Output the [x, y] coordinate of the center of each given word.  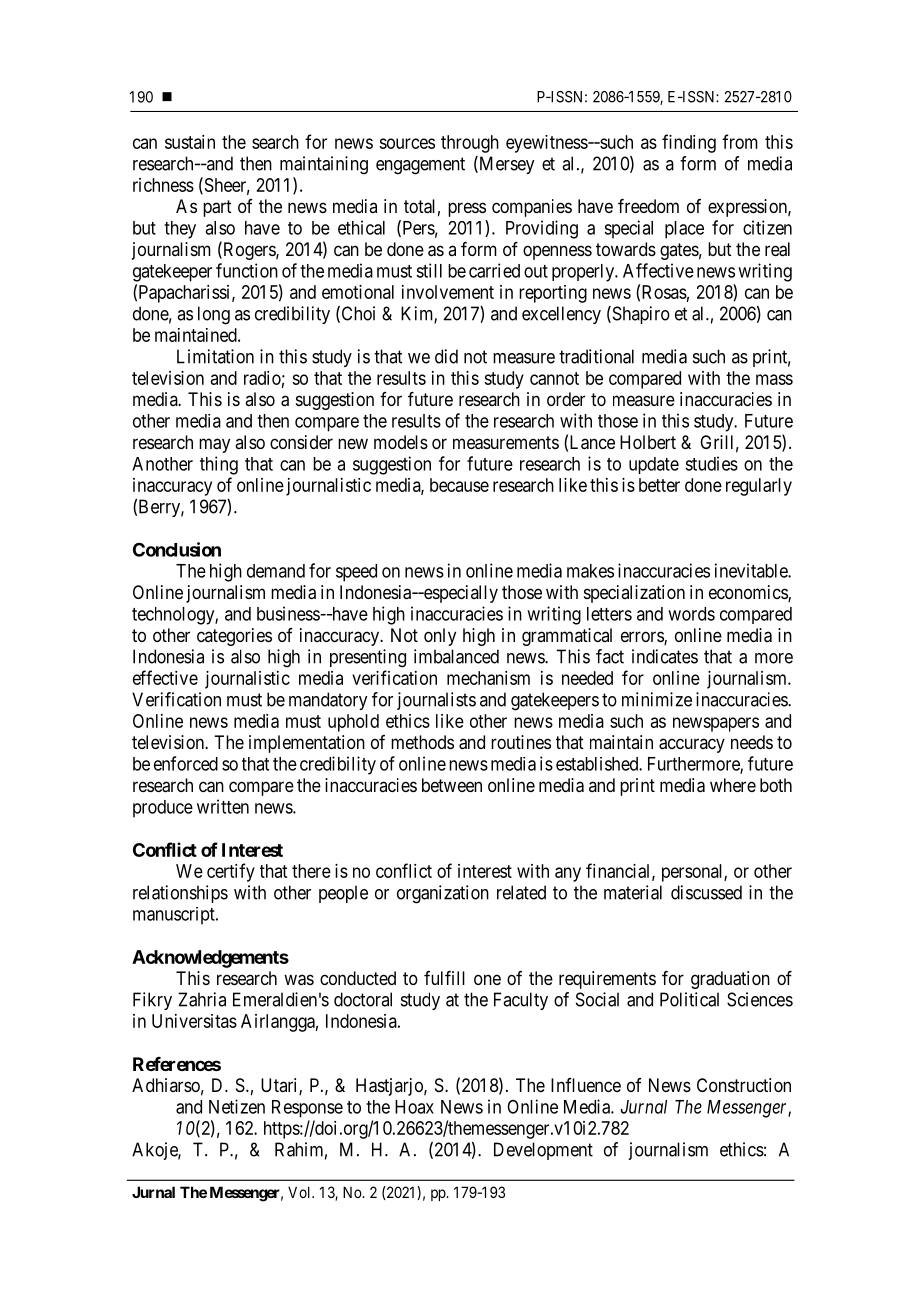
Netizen [237, 1106]
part [217, 208]
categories [234, 637]
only [440, 637]
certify [231, 872]
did [446, 356]
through [470, 144]
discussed [706, 892]
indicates [665, 656]
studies [711, 463]
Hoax [414, 1107]
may [214, 445]
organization [443, 894]
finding [689, 143]
